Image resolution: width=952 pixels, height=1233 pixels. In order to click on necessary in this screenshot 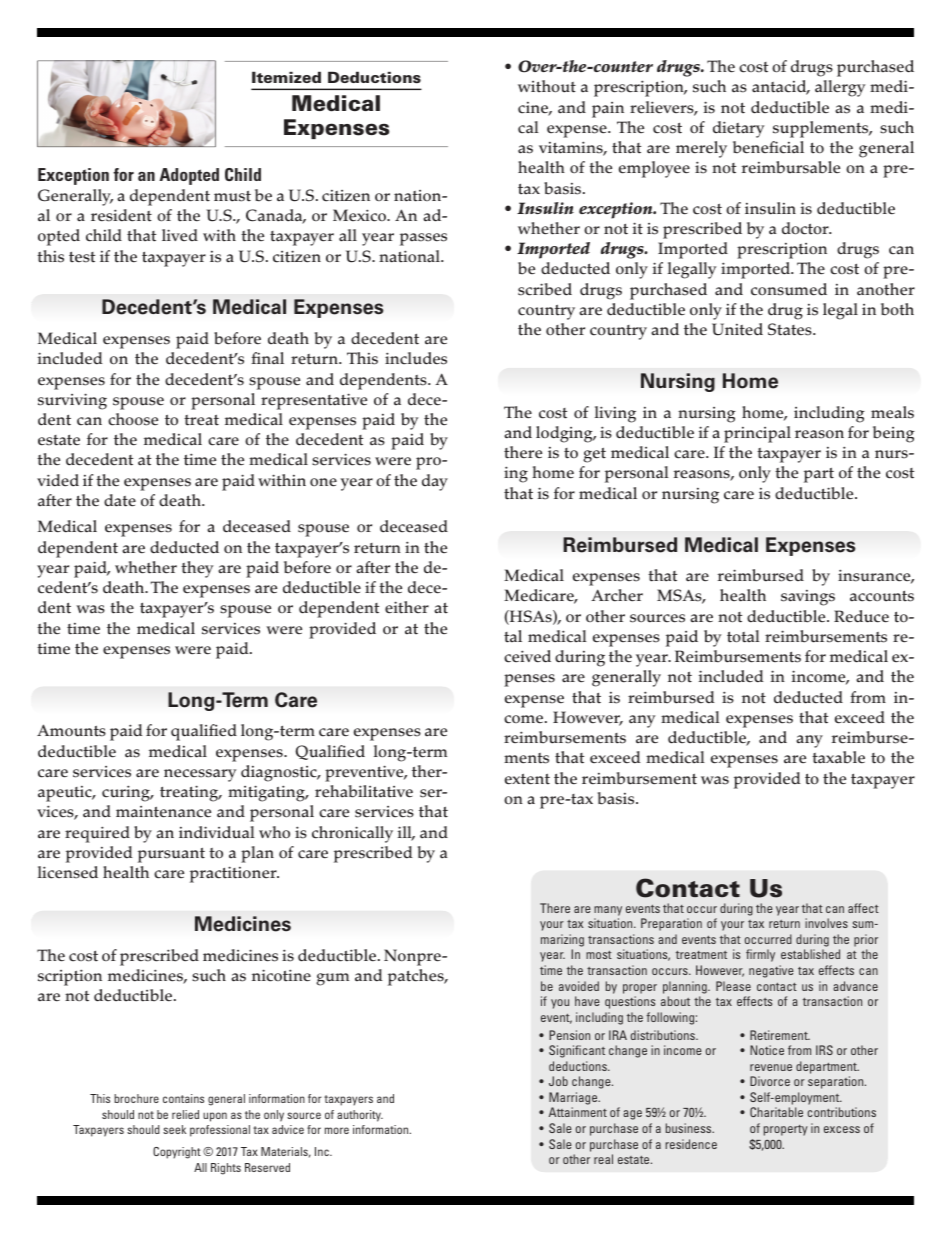, I will do `click(200, 775)`.
